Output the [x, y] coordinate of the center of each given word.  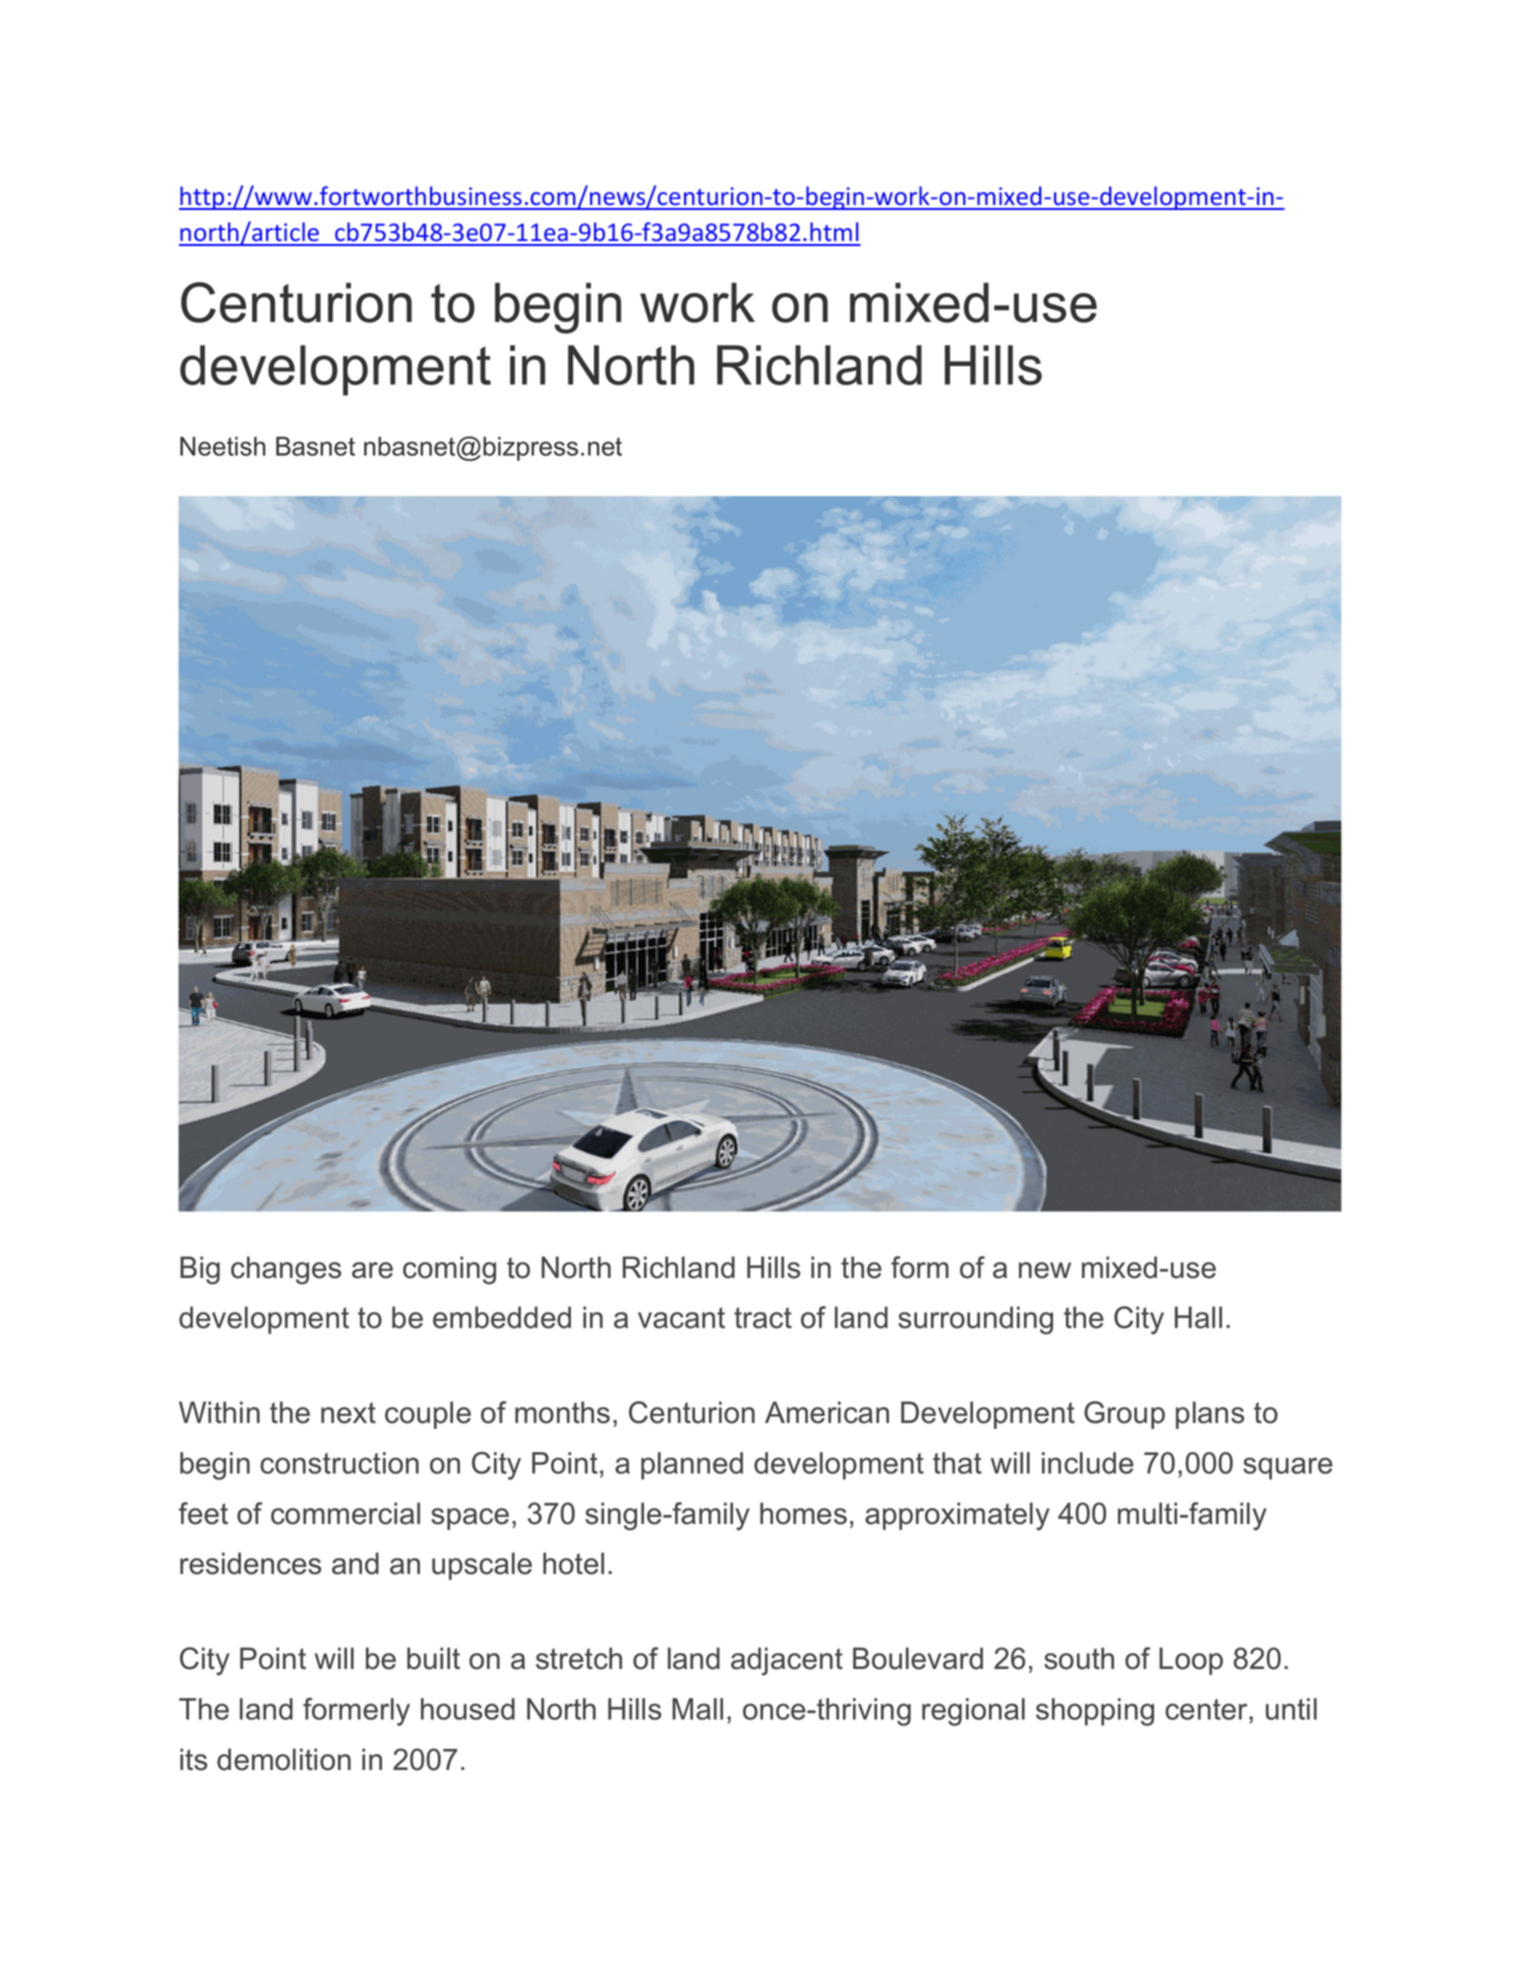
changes [286, 1270]
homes [803, 1513]
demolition [284, 1759]
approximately [957, 1516]
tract [763, 1318]
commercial [345, 1513]
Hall [1198, 1317]
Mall [697, 1709]
